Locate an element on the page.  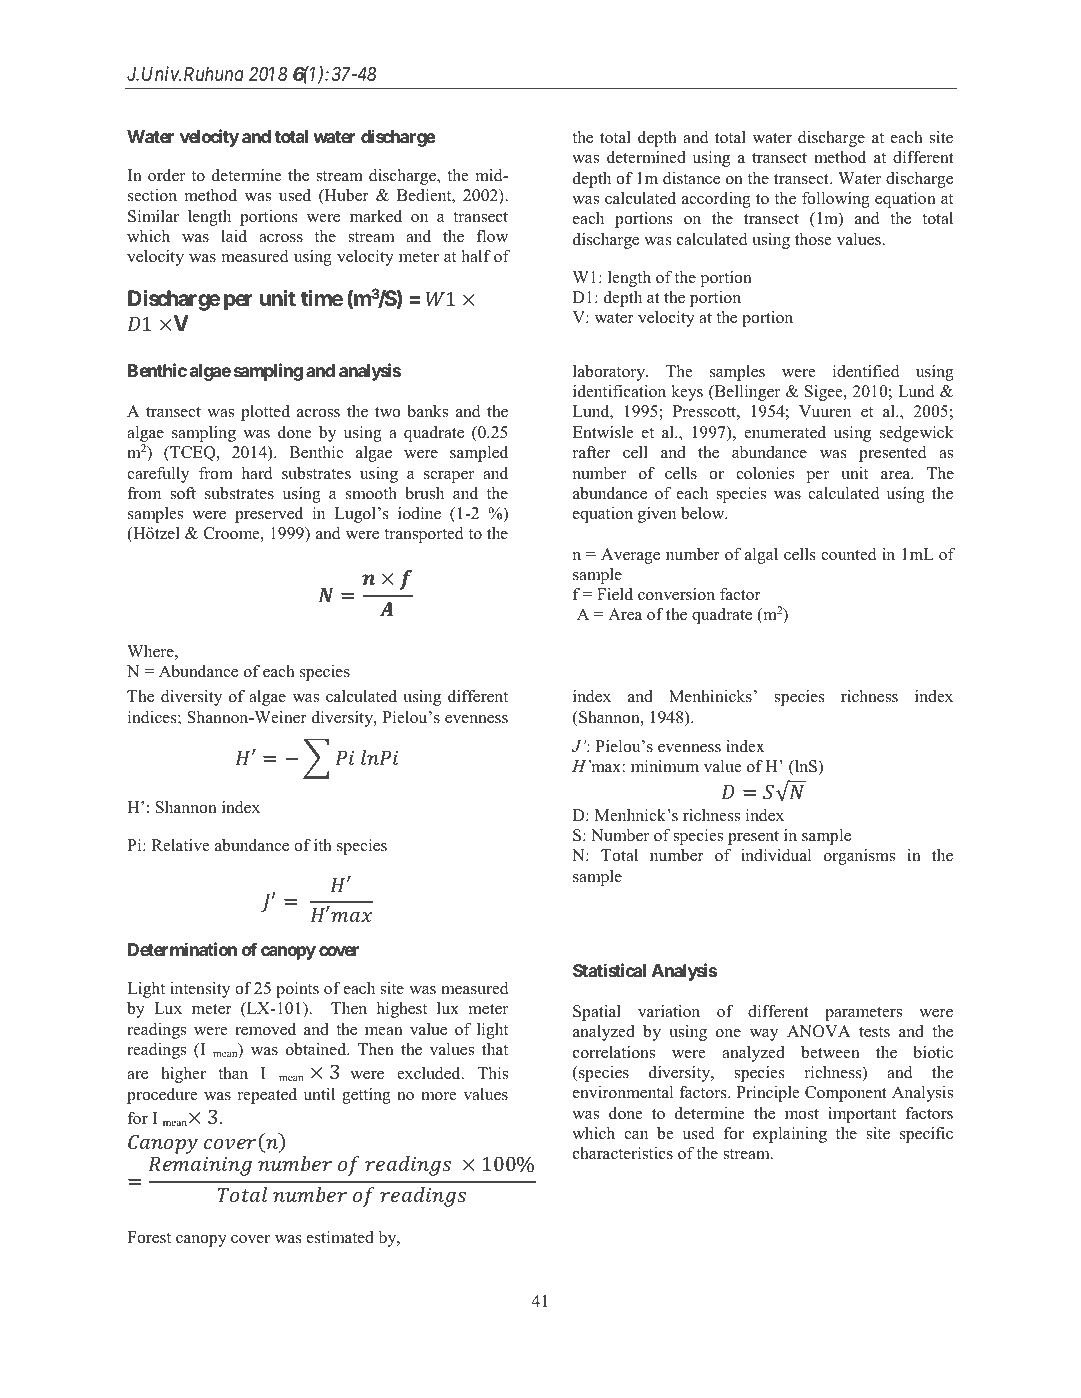
Relative is located at coordinates (181, 845).
